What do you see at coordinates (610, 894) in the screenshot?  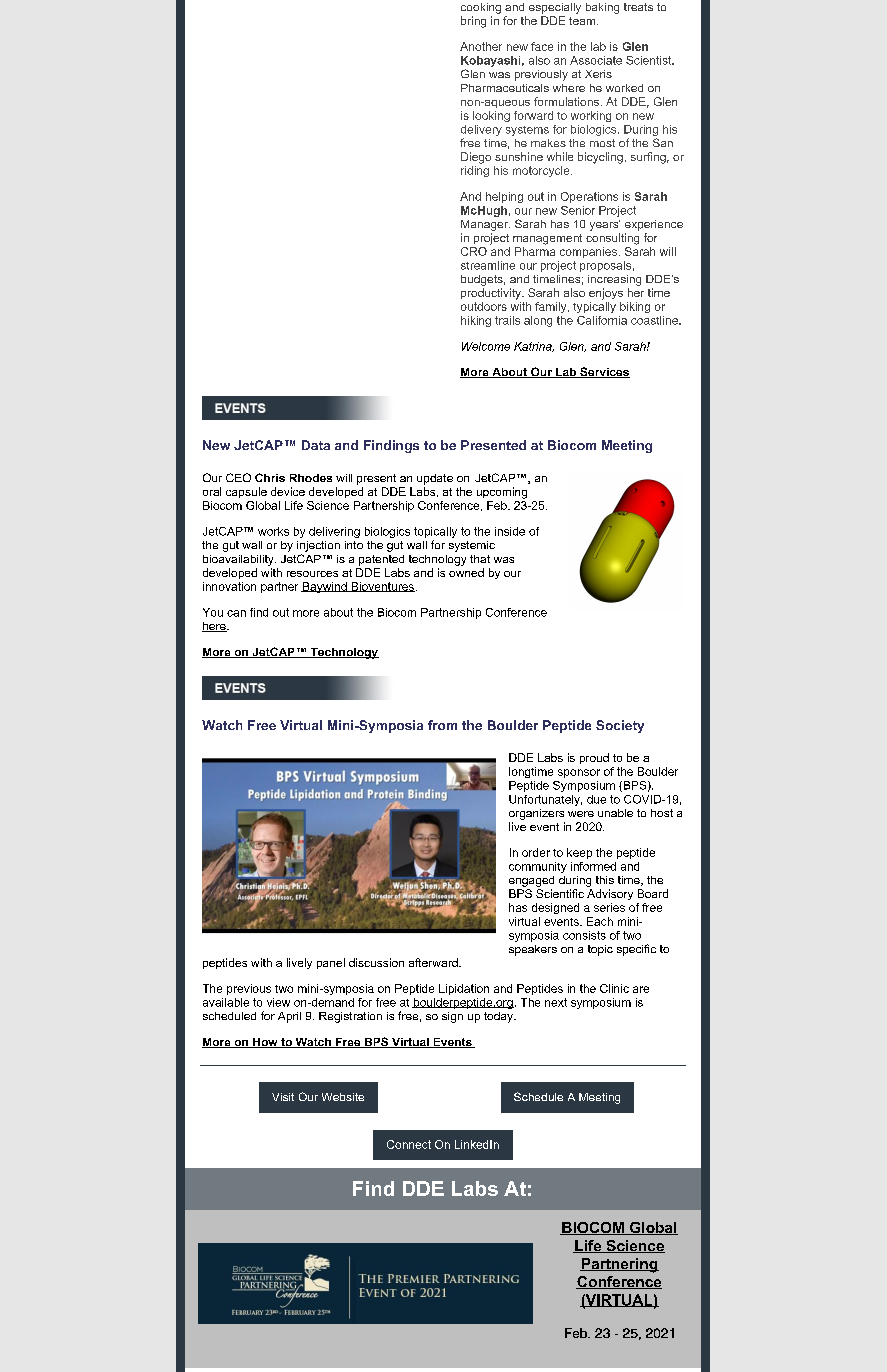 I see `Advisory` at bounding box center [610, 894].
